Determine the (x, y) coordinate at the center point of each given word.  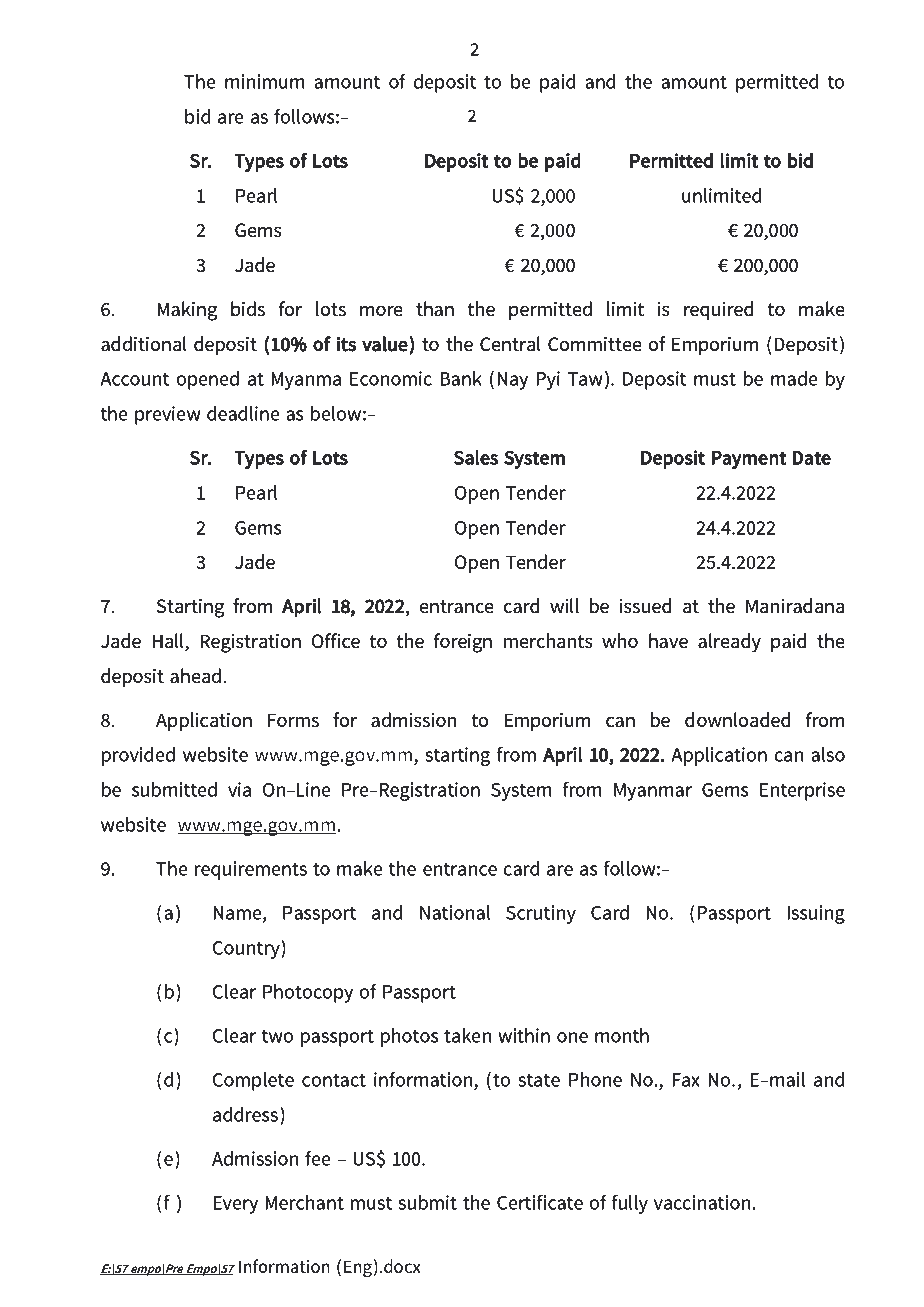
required (718, 310)
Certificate (540, 1202)
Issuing (816, 914)
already (729, 643)
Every (235, 1205)
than (435, 309)
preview (168, 415)
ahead (195, 676)
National (455, 912)
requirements (251, 870)
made (794, 378)
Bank (461, 378)
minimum (265, 81)
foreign (463, 643)
